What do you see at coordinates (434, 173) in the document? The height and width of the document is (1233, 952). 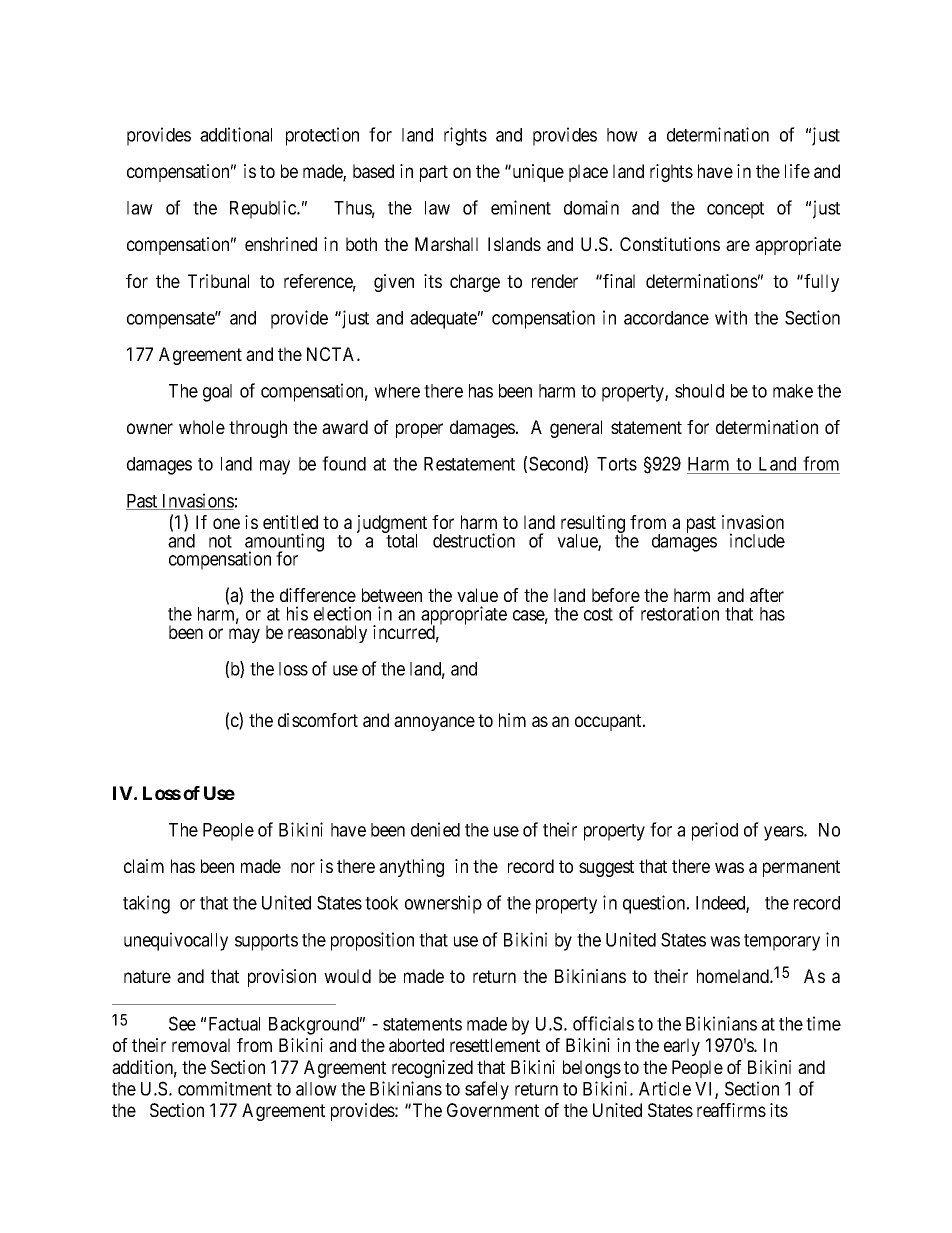 I see `part` at bounding box center [434, 173].
